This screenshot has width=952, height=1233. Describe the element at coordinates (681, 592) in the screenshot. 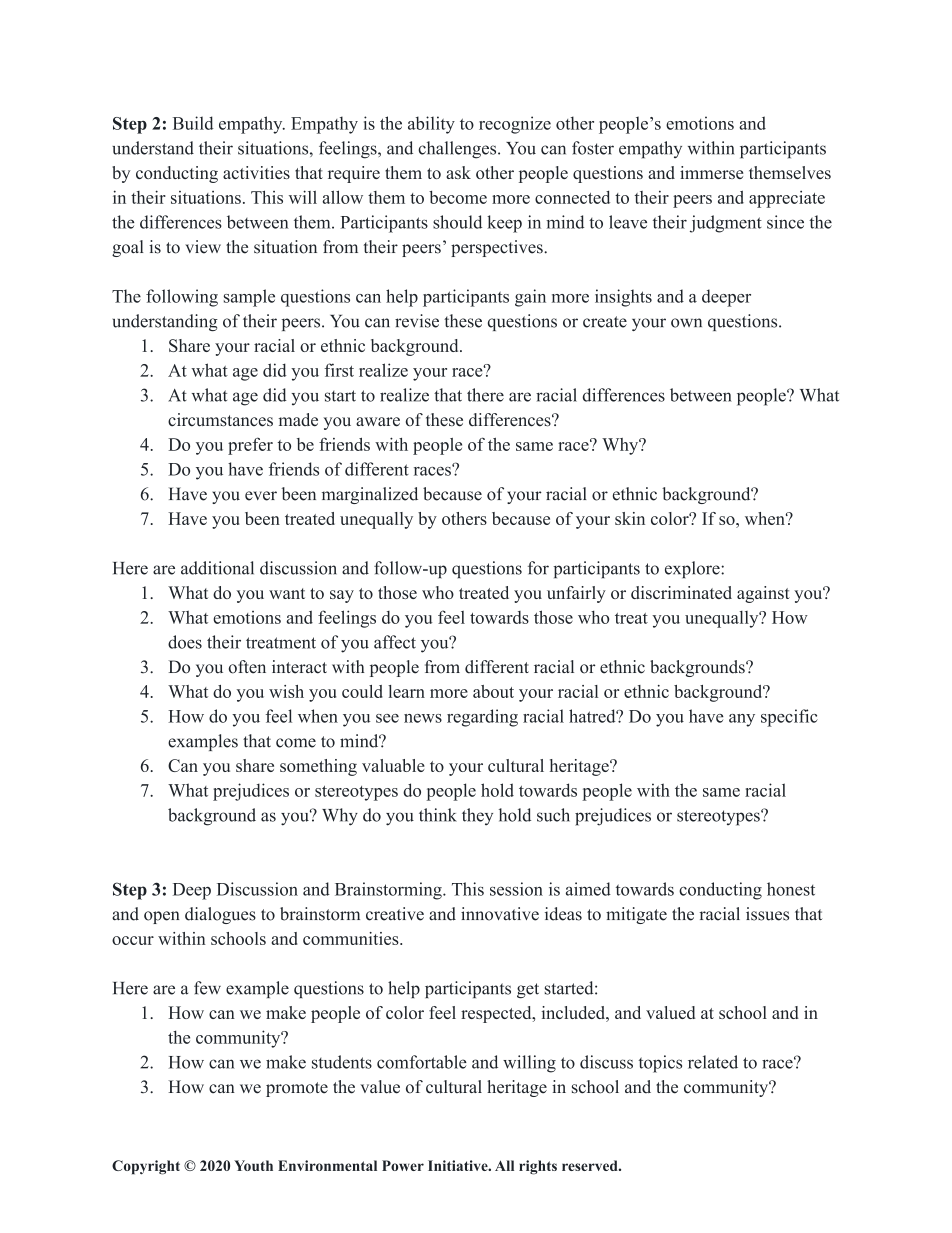

I see `discriminated` at that location.
